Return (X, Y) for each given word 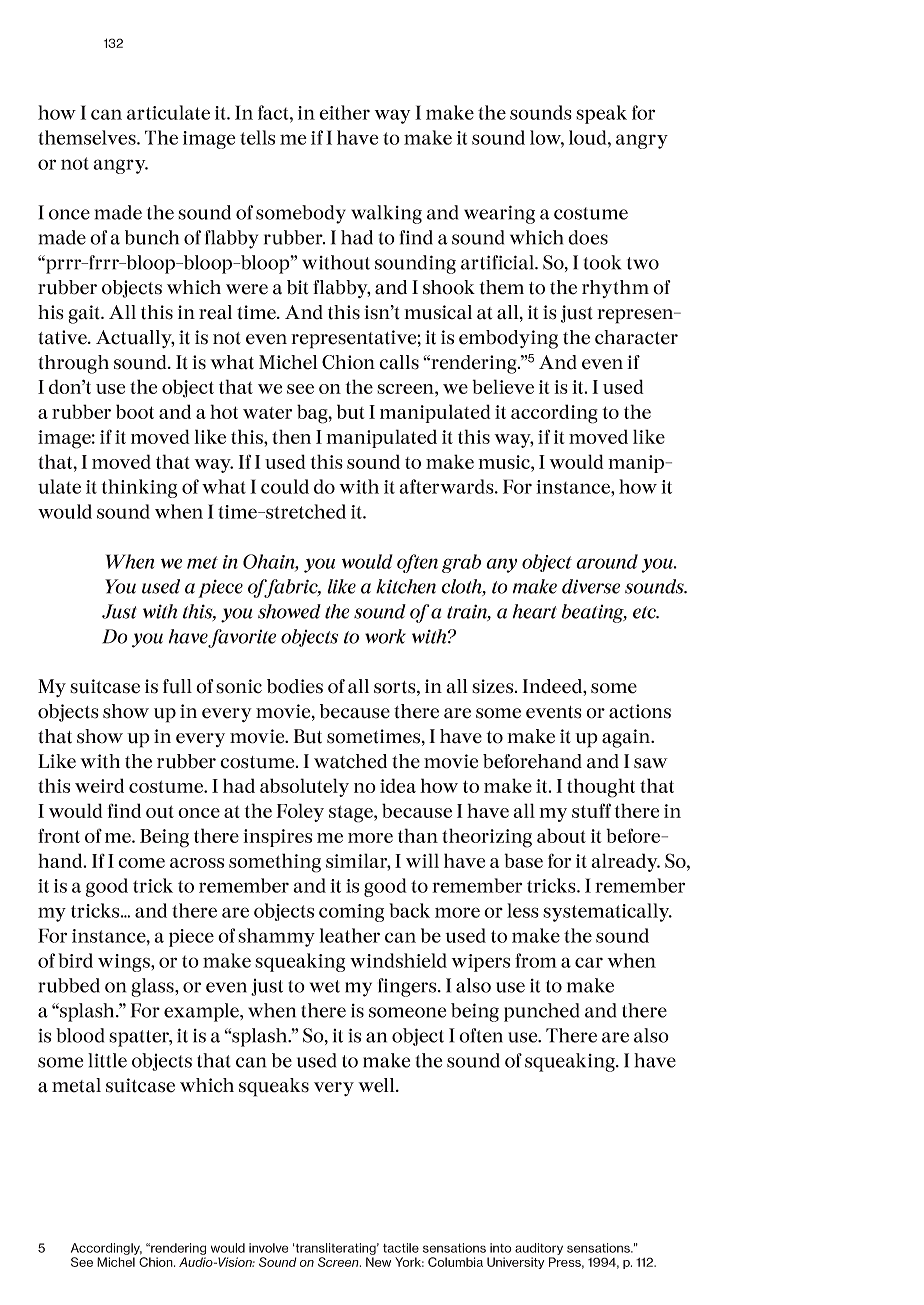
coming (351, 913)
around (607, 561)
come (141, 863)
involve (268, 1248)
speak (601, 114)
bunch (152, 237)
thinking (139, 488)
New (378, 1262)
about (561, 835)
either (344, 112)
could (285, 486)
